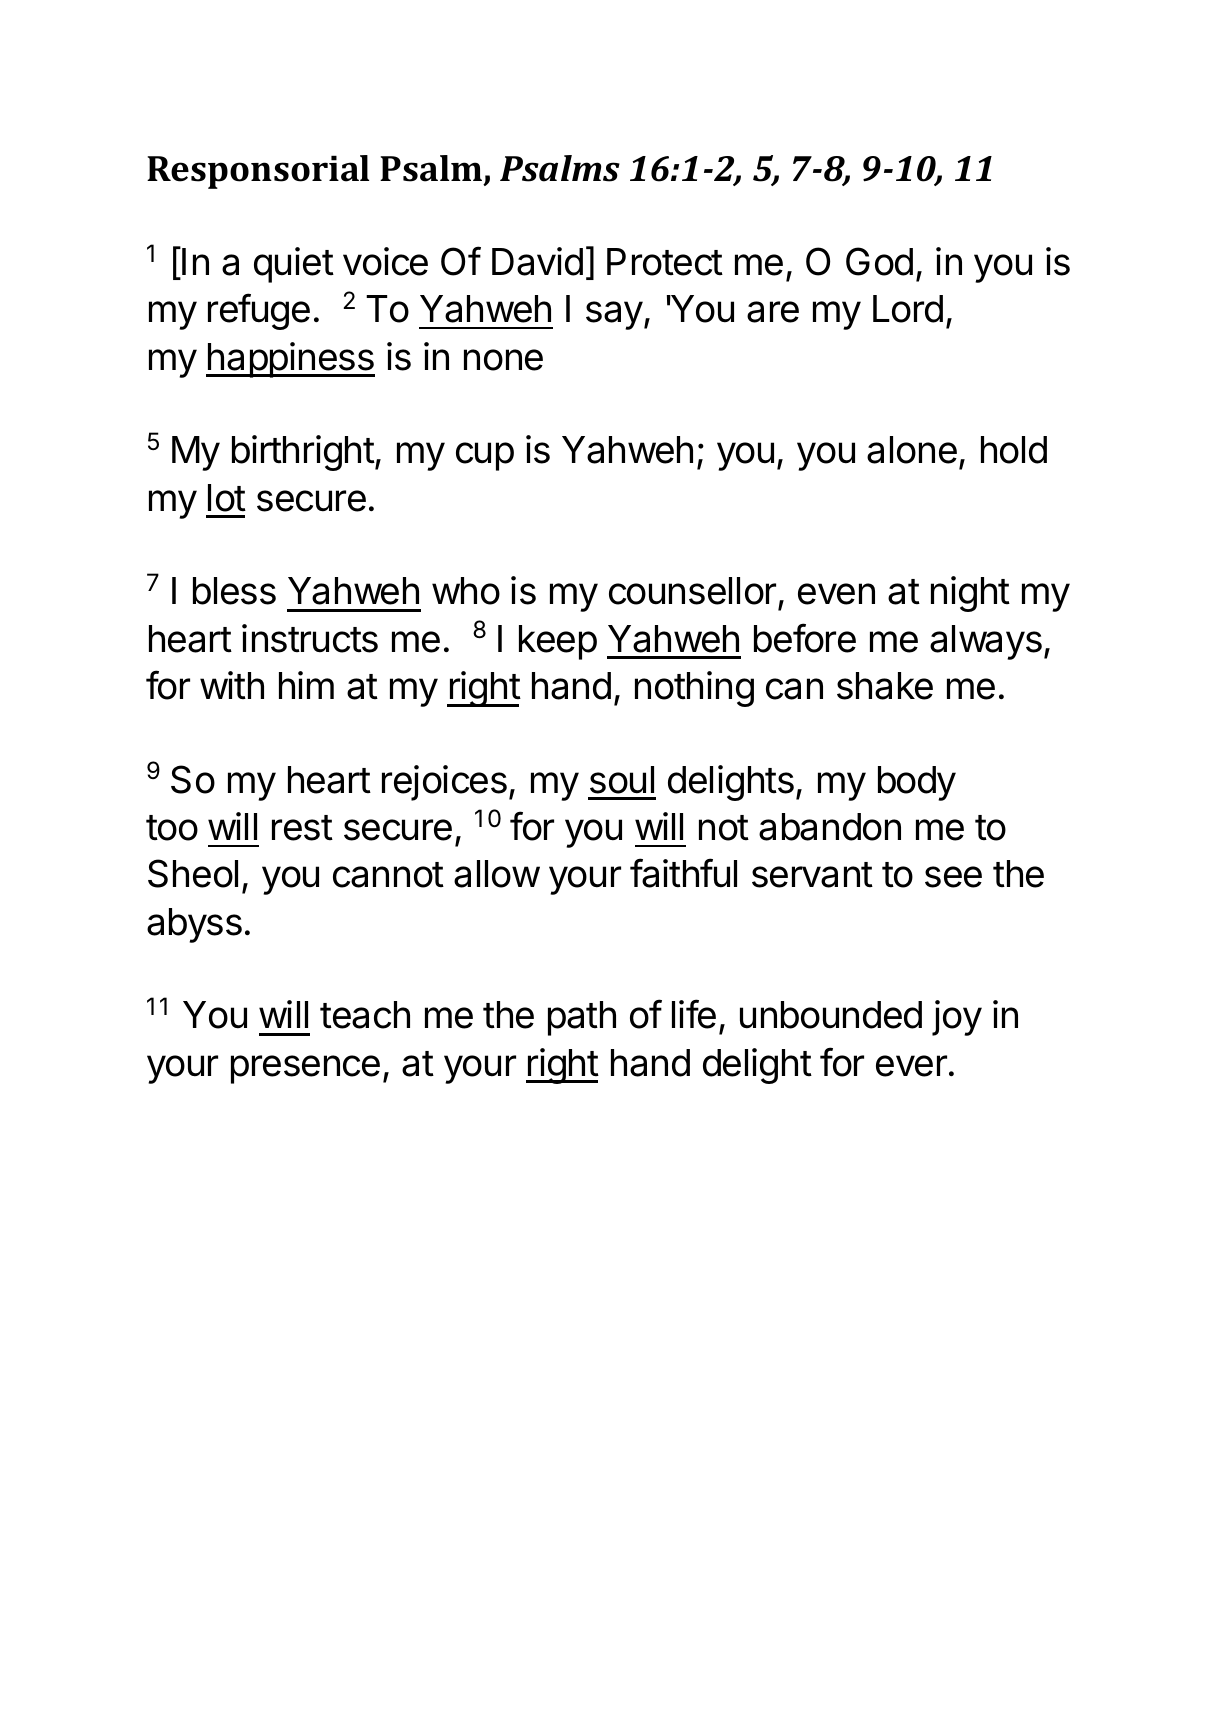  What do you see at coordinates (694, 592) in the image?
I see `counsellor` at bounding box center [694, 592].
